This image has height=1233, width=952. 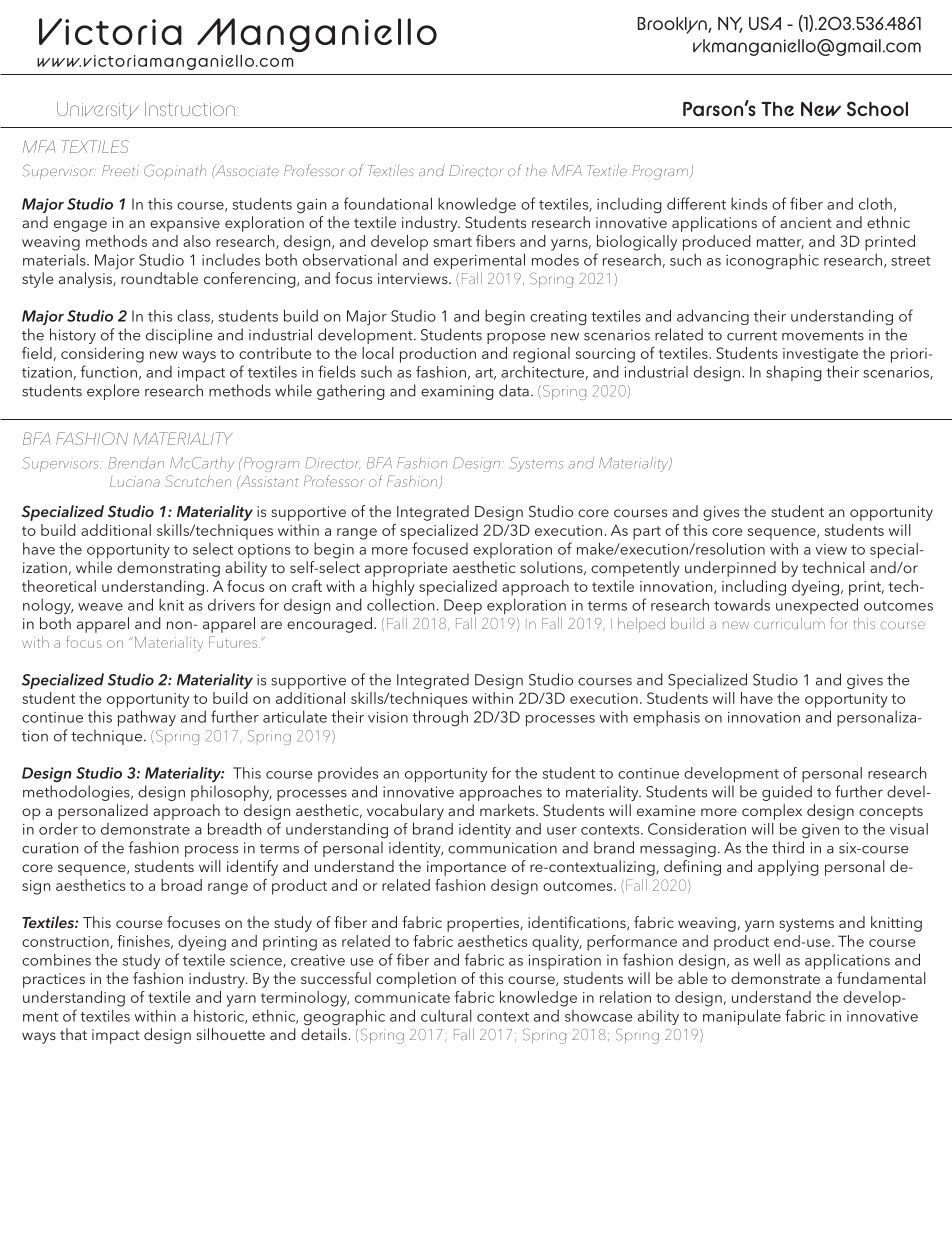 What do you see at coordinates (742, 1017) in the image?
I see `manipulate` at bounding box center [742, 1017].
